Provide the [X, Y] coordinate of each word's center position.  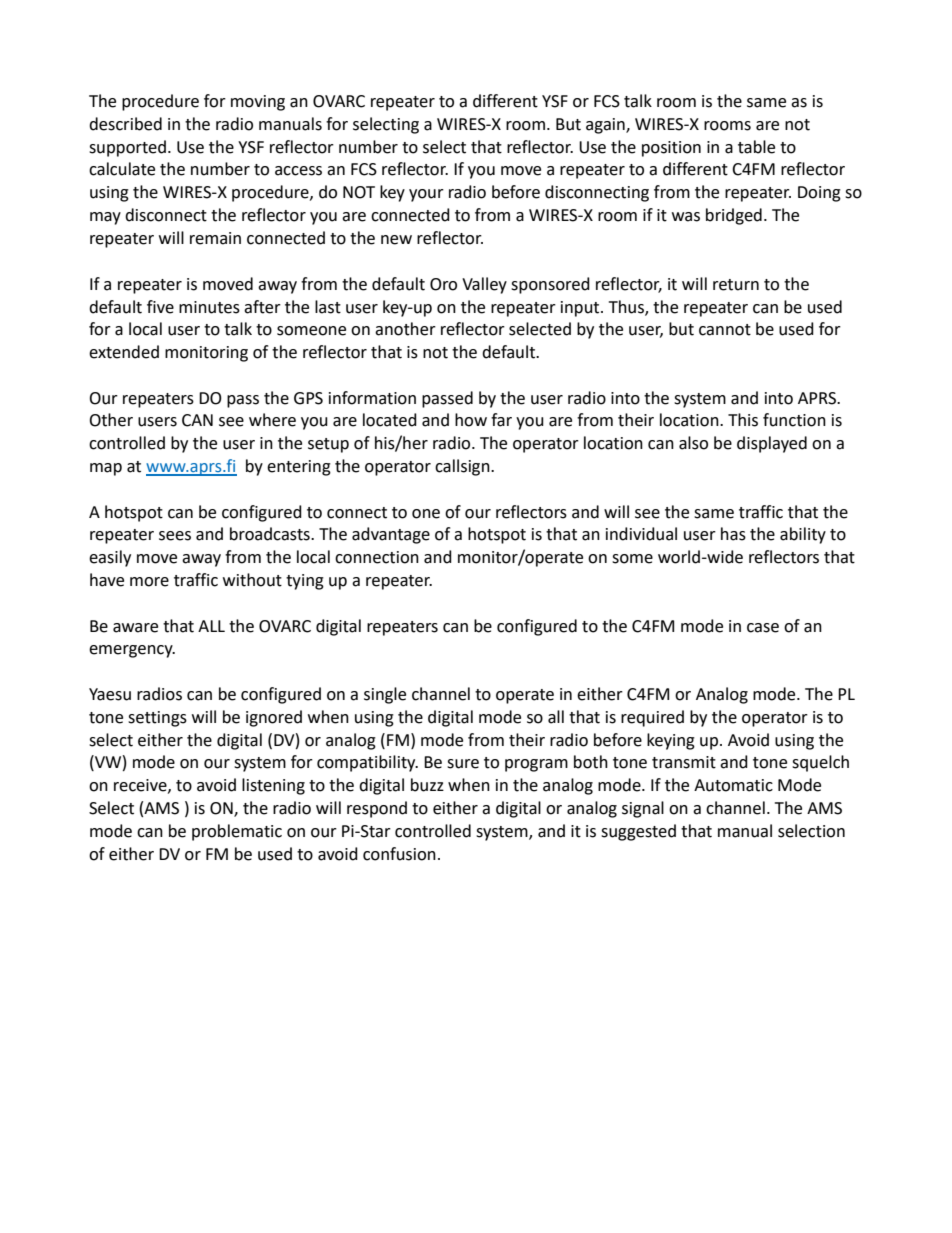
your [426, 195]
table [756, 147]
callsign [463, 467]
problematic [237, 832]
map [106, 469]
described [125, 124]
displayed [772, 444]
